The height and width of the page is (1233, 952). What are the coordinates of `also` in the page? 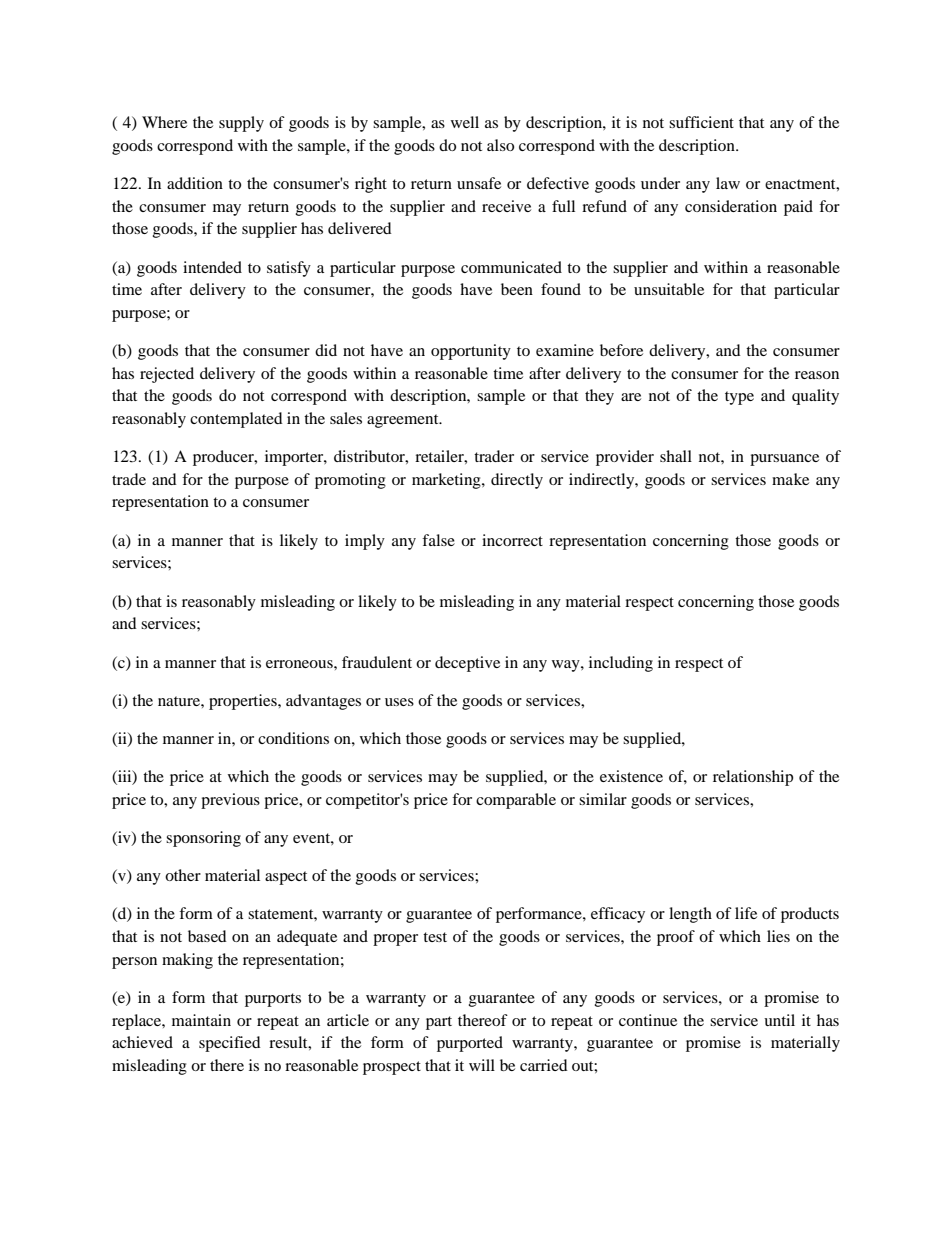 It's located at (500, 145).
